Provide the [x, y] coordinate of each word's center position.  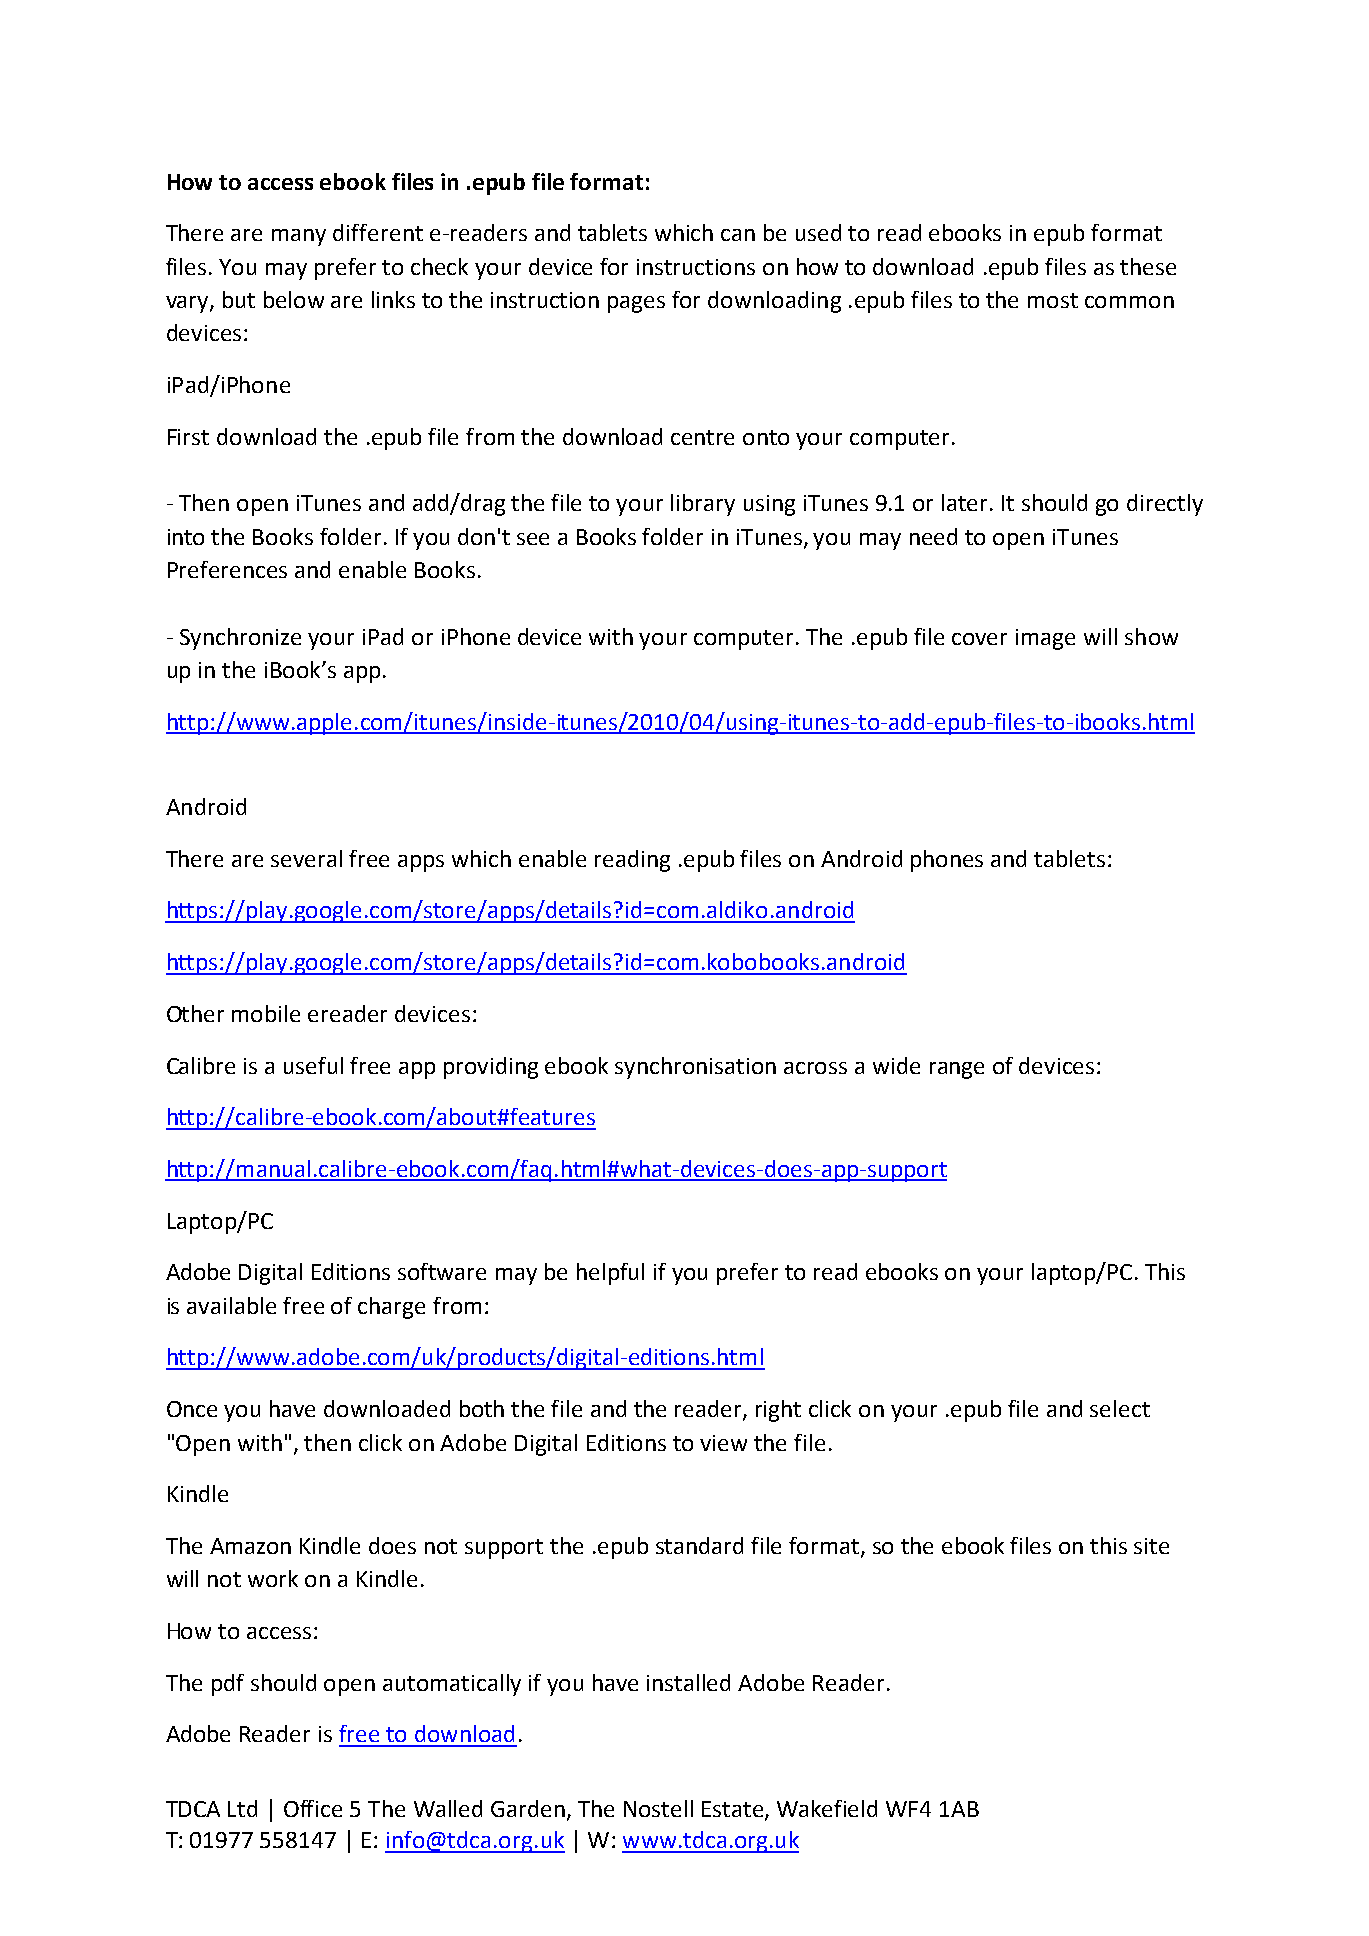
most [1053, 300]
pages [636, 304]
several [306, 858]
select [1120, 1408]
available [231, 1305]
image [1045, 639]
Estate [732, 1809]
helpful [610, 1274]
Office [313, 1808]
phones [947, 861]
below [294, 299]
